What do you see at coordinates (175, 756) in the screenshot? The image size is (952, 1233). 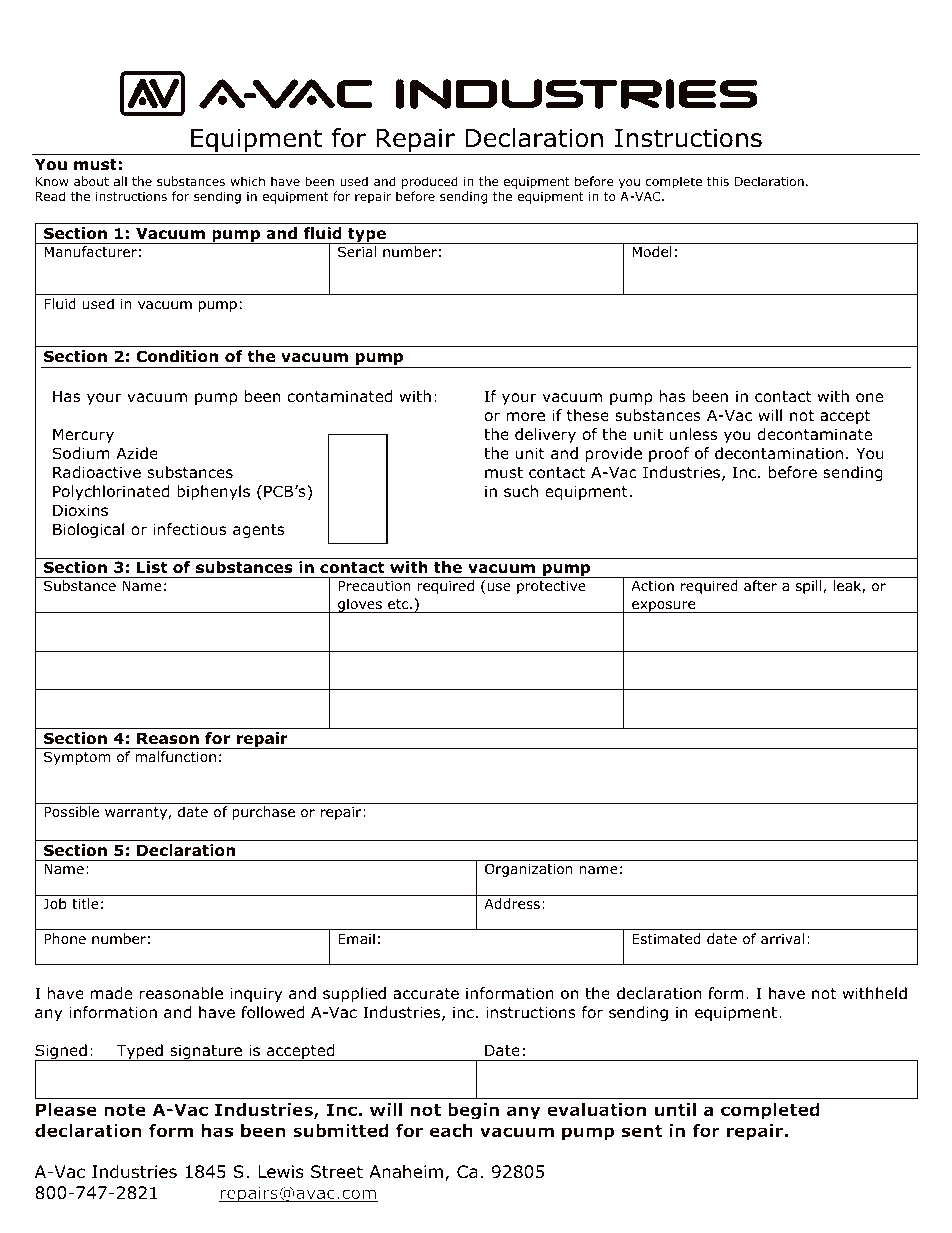 I see `malfunction` at bounding box center [175, 756].
